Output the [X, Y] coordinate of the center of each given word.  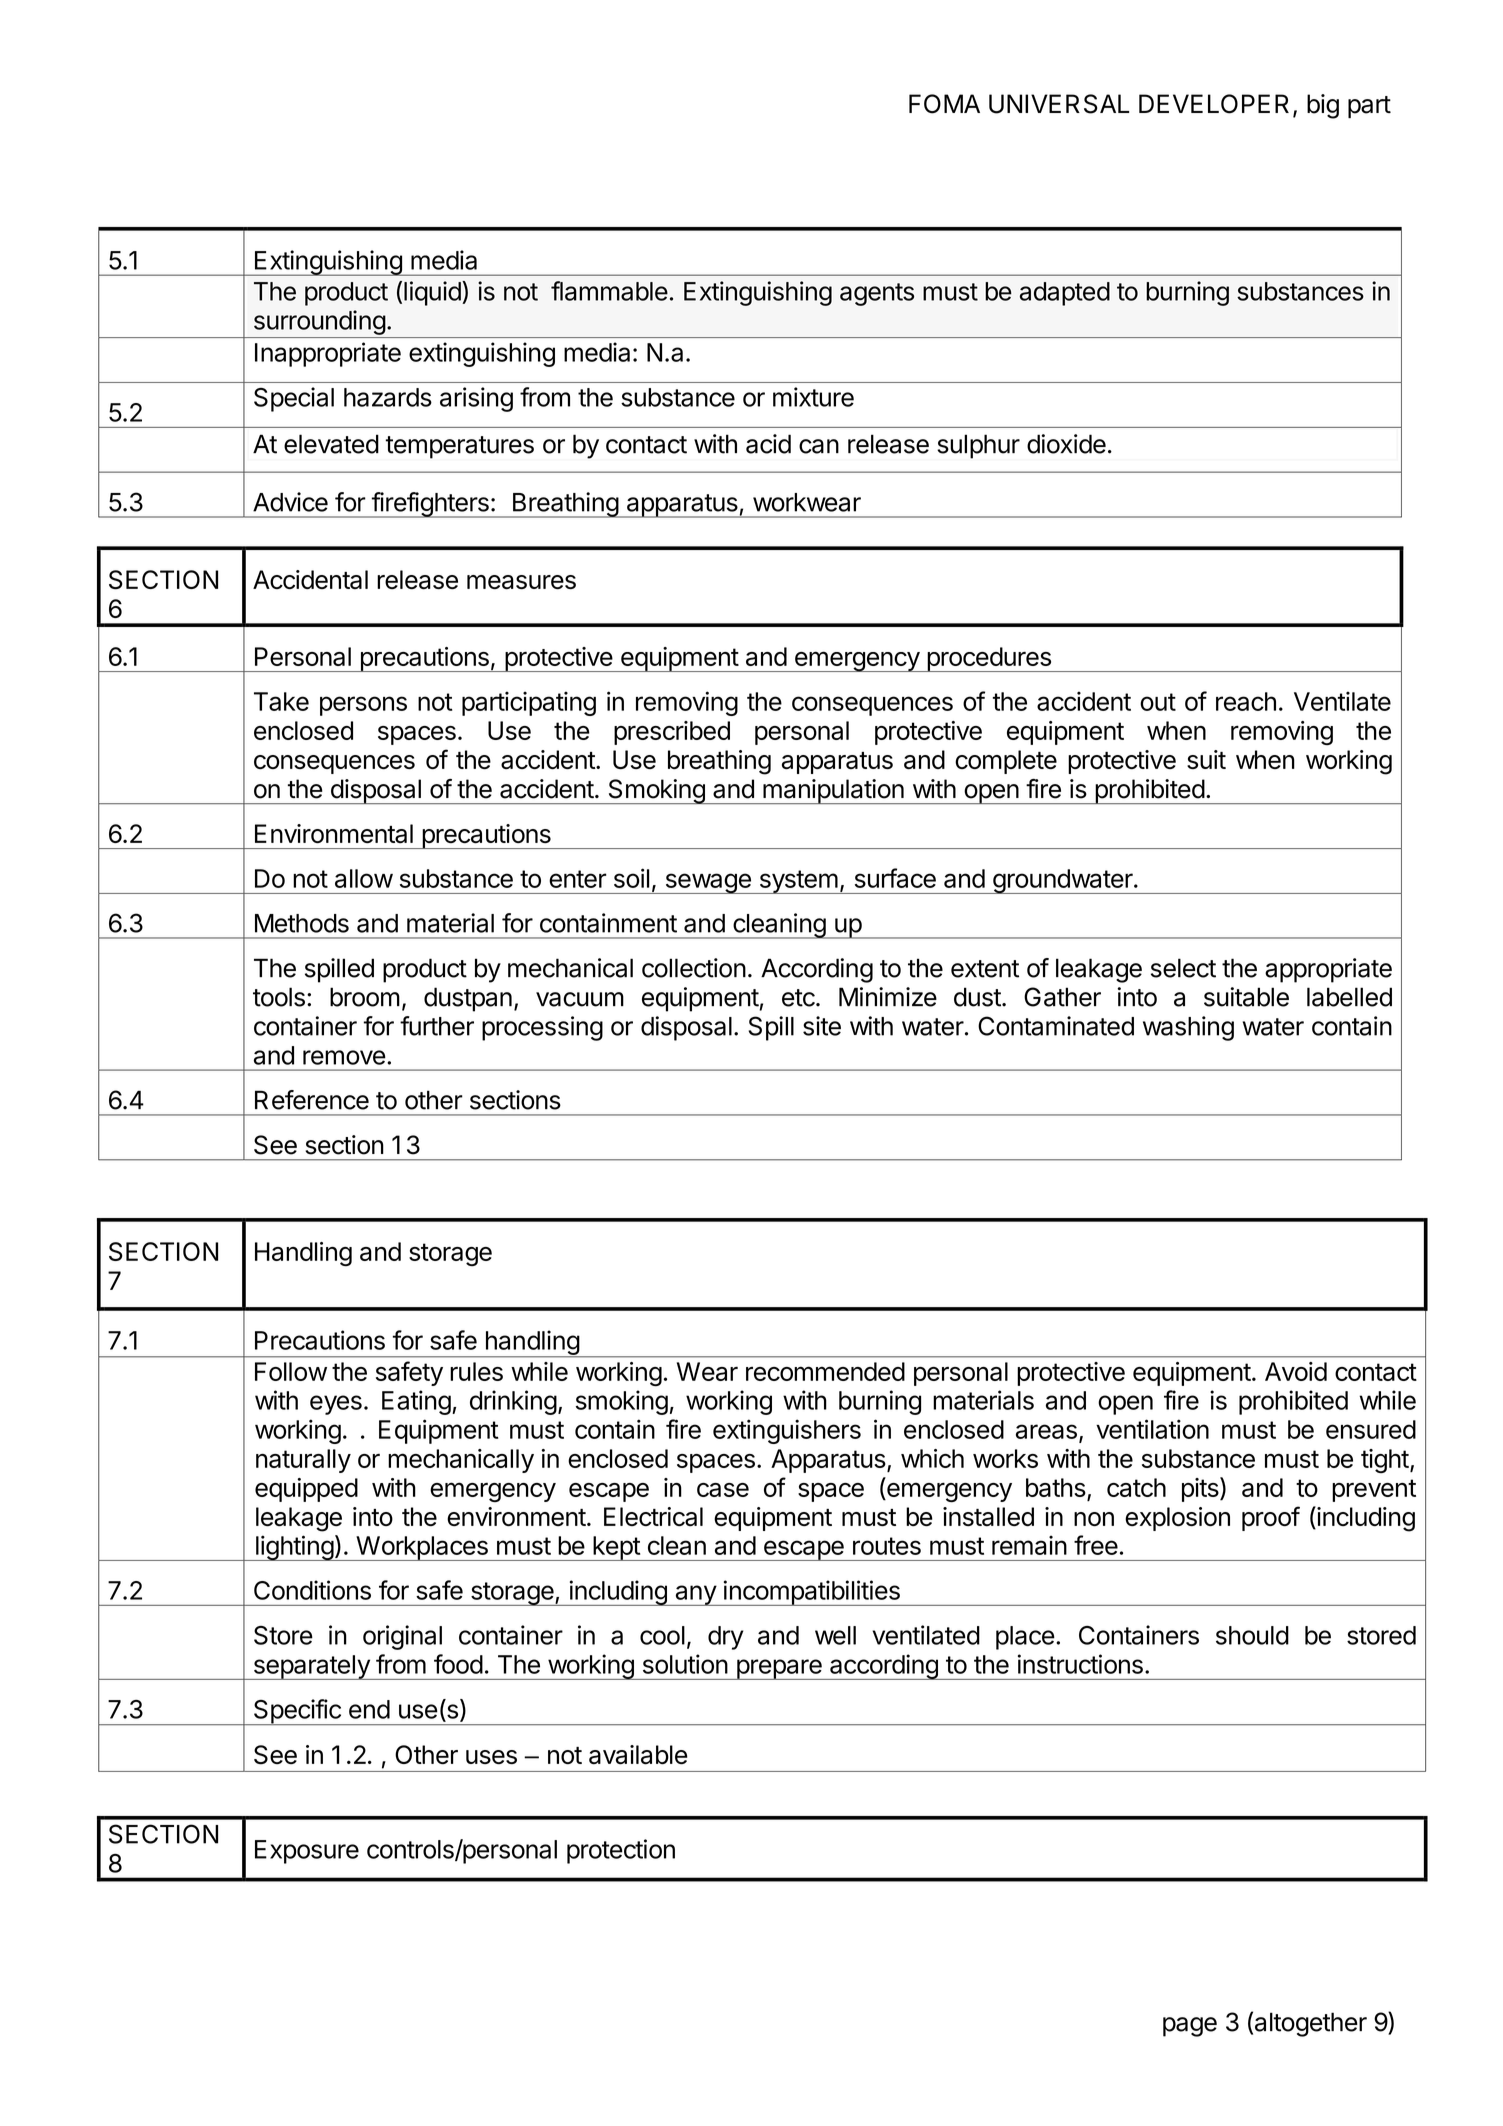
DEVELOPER [1214, 104]
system [798, 882]
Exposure [307, 1852]
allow [364, 878]
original [402, 1637]
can [819, 446]
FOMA [944, 104]
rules [476, 1371]
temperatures [460, 447]
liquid [432, 293]
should [1252, 1635]
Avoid [1296, 1371]
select [1183, 968]
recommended [825, 1371]
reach [1246, 701]
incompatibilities [811, 1593]
